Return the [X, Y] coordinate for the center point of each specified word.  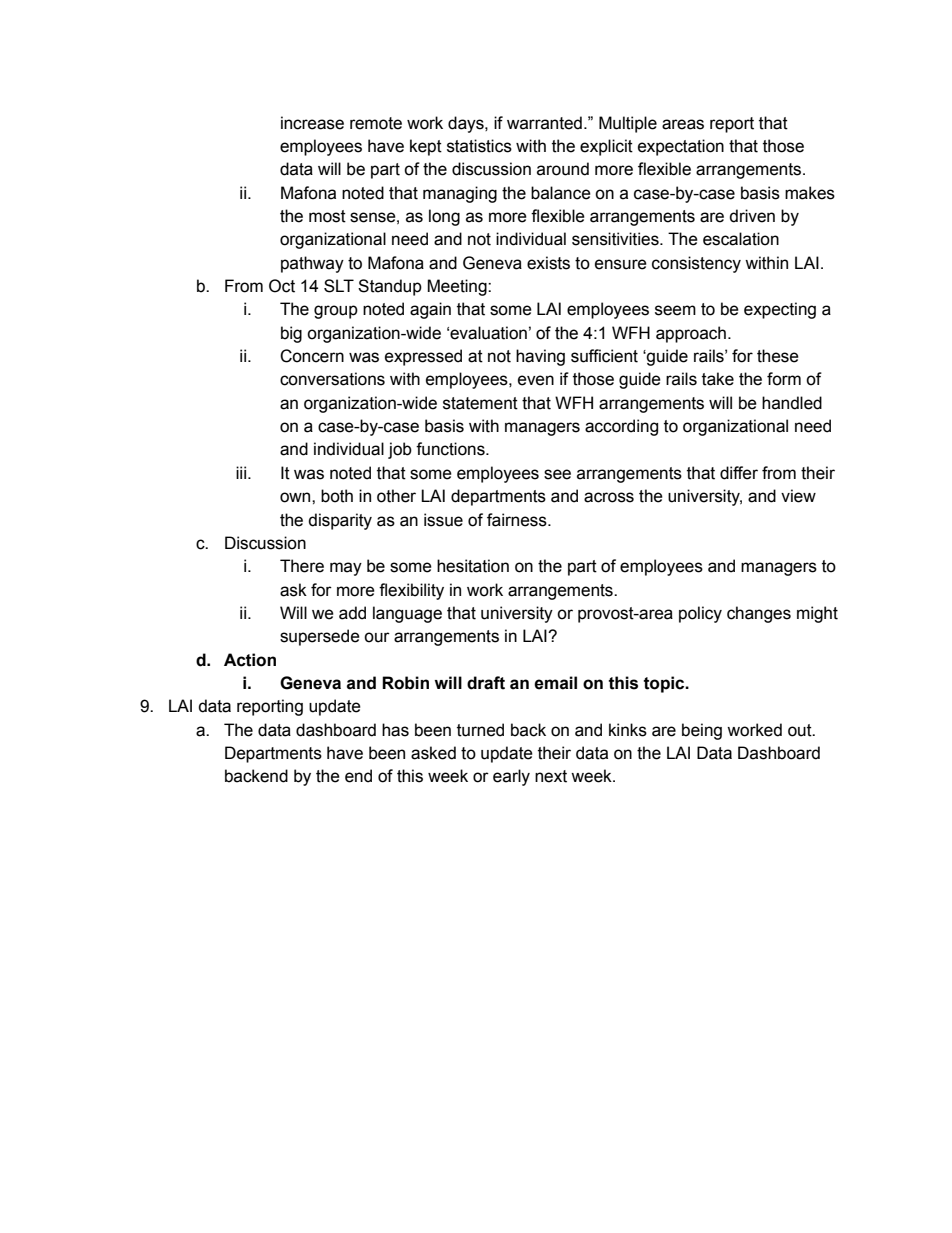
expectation [681, 147]
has [395, 730]
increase [312, 123]
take [718, 379]
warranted [544, 123]
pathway [312, 264]
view [798, 496]
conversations [332, 379]
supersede [320, 637]
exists [548, 263]
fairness [518, 520]
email [555, 683]
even [536, 380]
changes [759, 614]
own [296, 497]
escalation [741, 239]
